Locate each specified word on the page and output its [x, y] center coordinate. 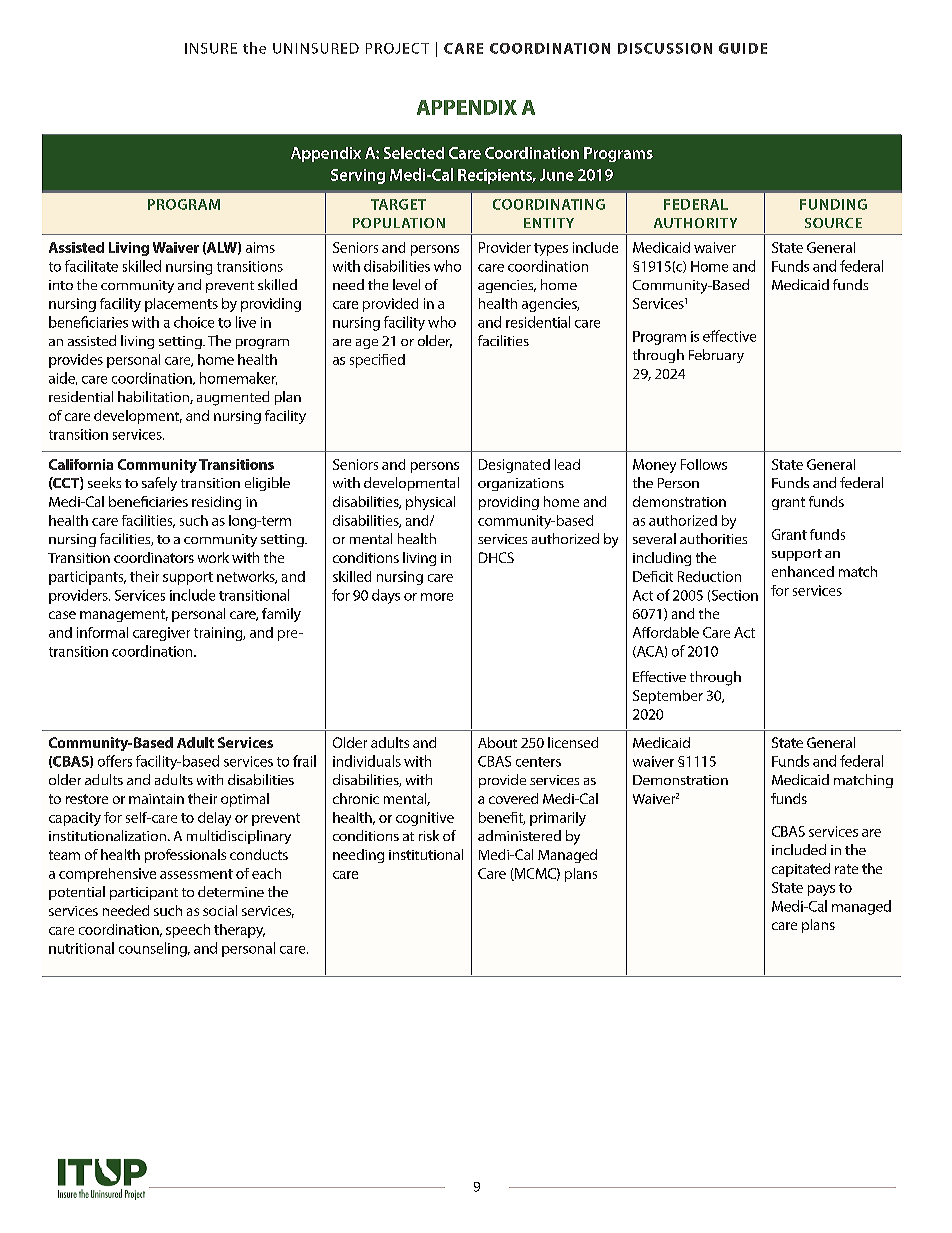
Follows [704, 464]
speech [188, 931]
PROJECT [397, 48]
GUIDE [743, 48]
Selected [414, 153]
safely [159, 484]
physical [430, 503]
